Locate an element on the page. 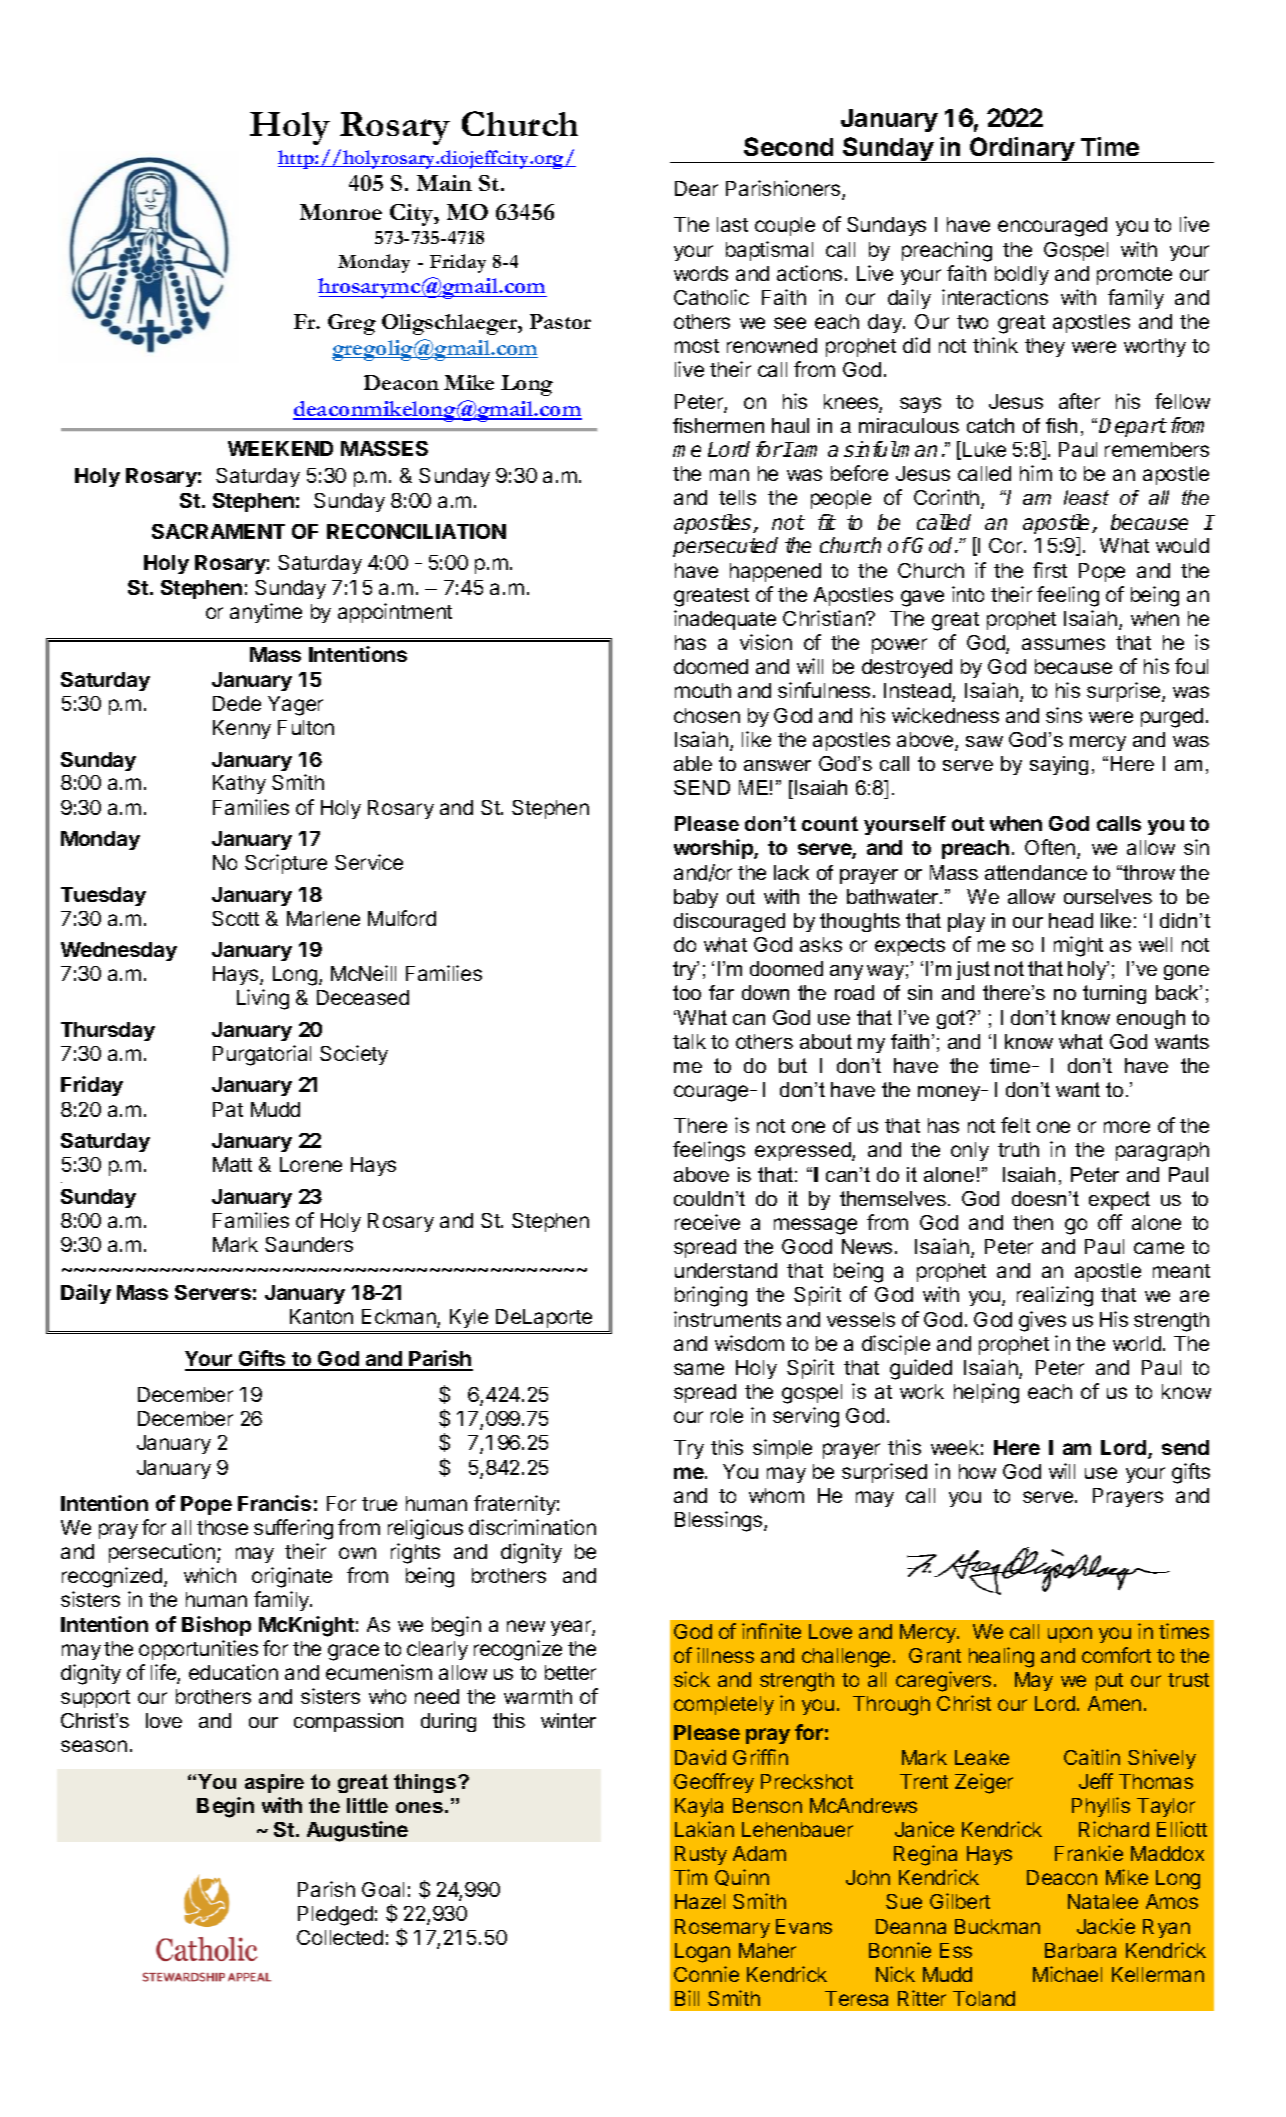  those is located at coordinates (222, 1527).
